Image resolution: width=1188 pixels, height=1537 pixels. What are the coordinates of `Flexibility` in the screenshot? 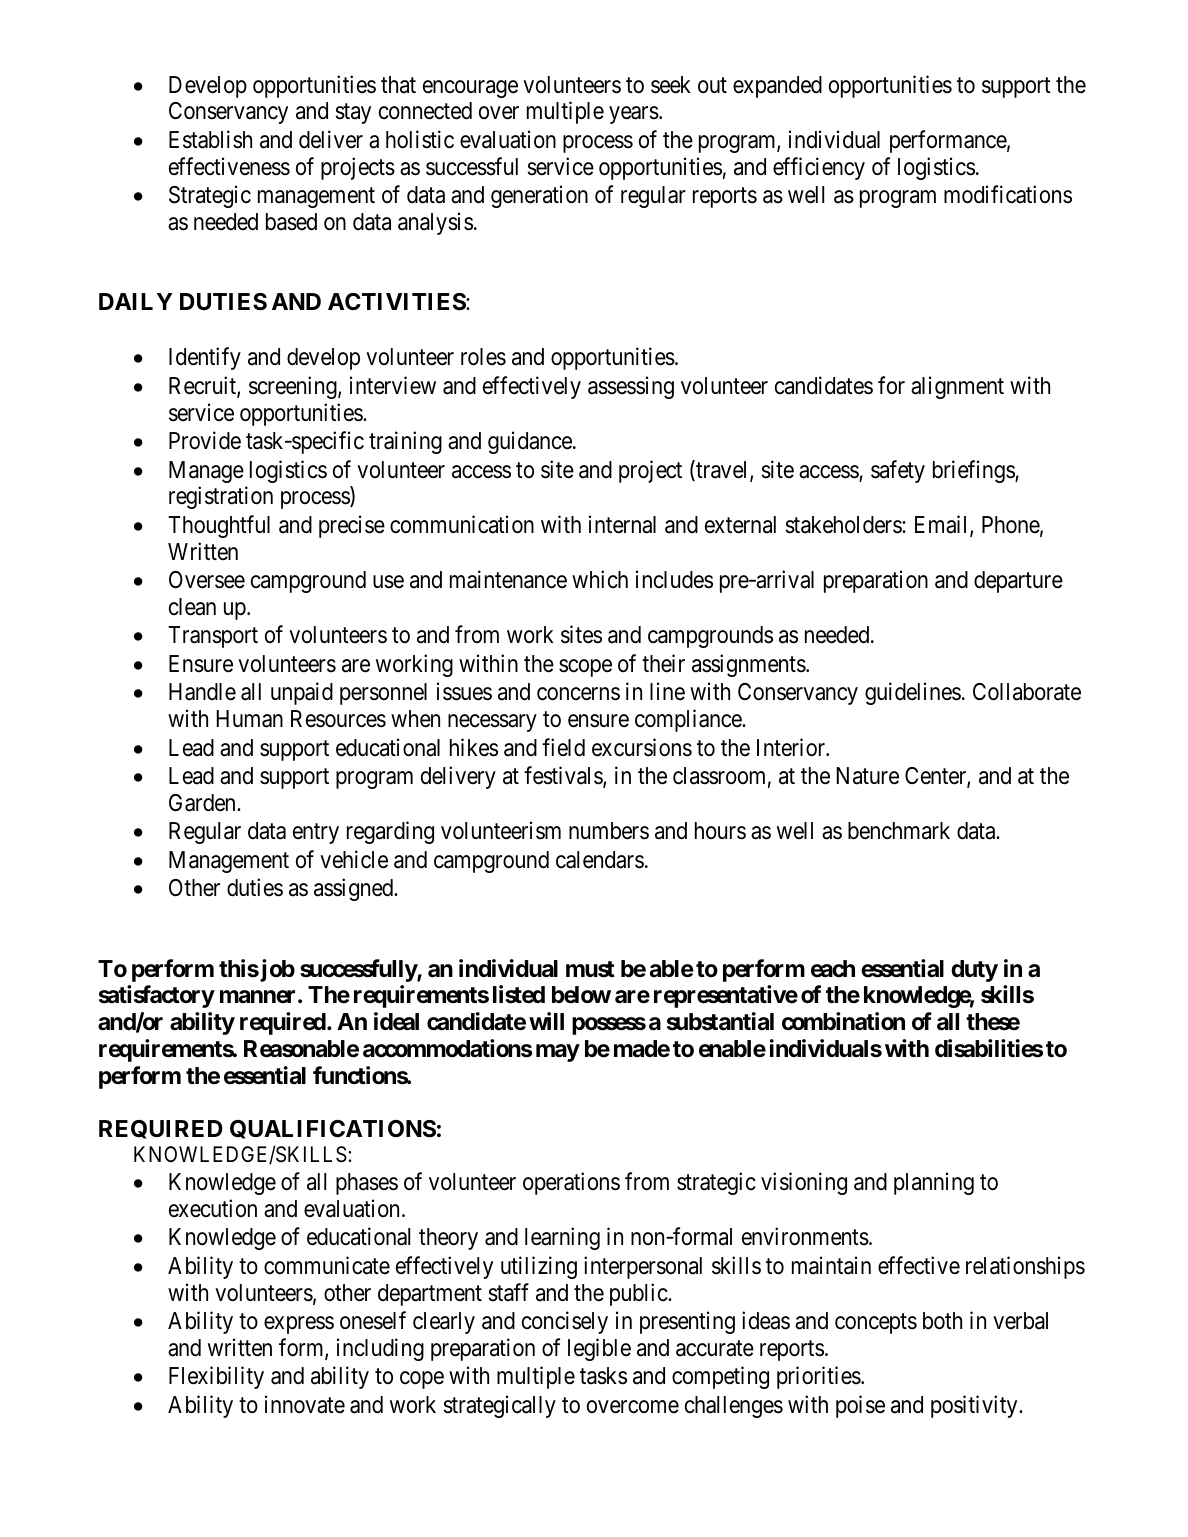 It's located at (216, 1378).
